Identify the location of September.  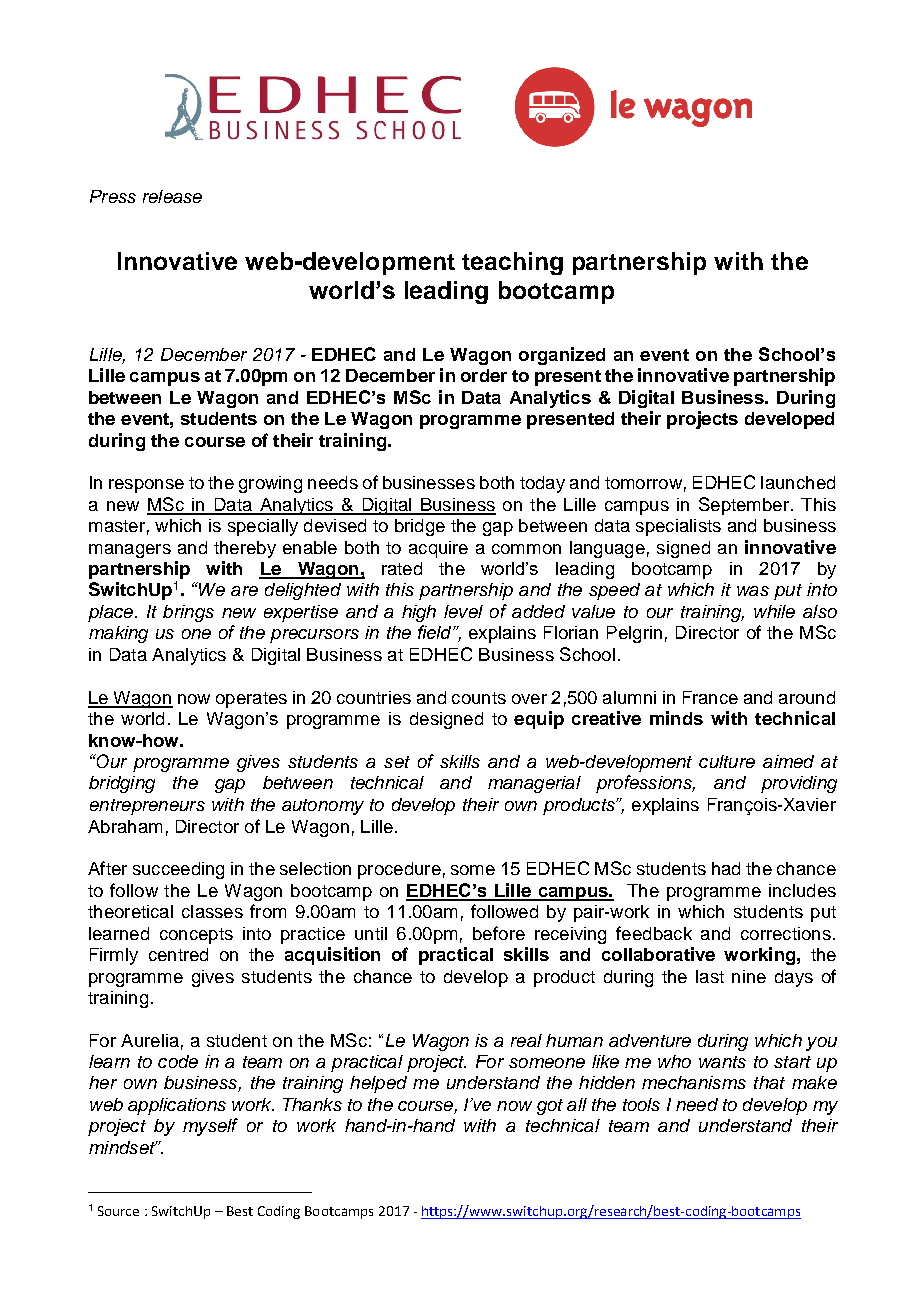
(744, 506).
